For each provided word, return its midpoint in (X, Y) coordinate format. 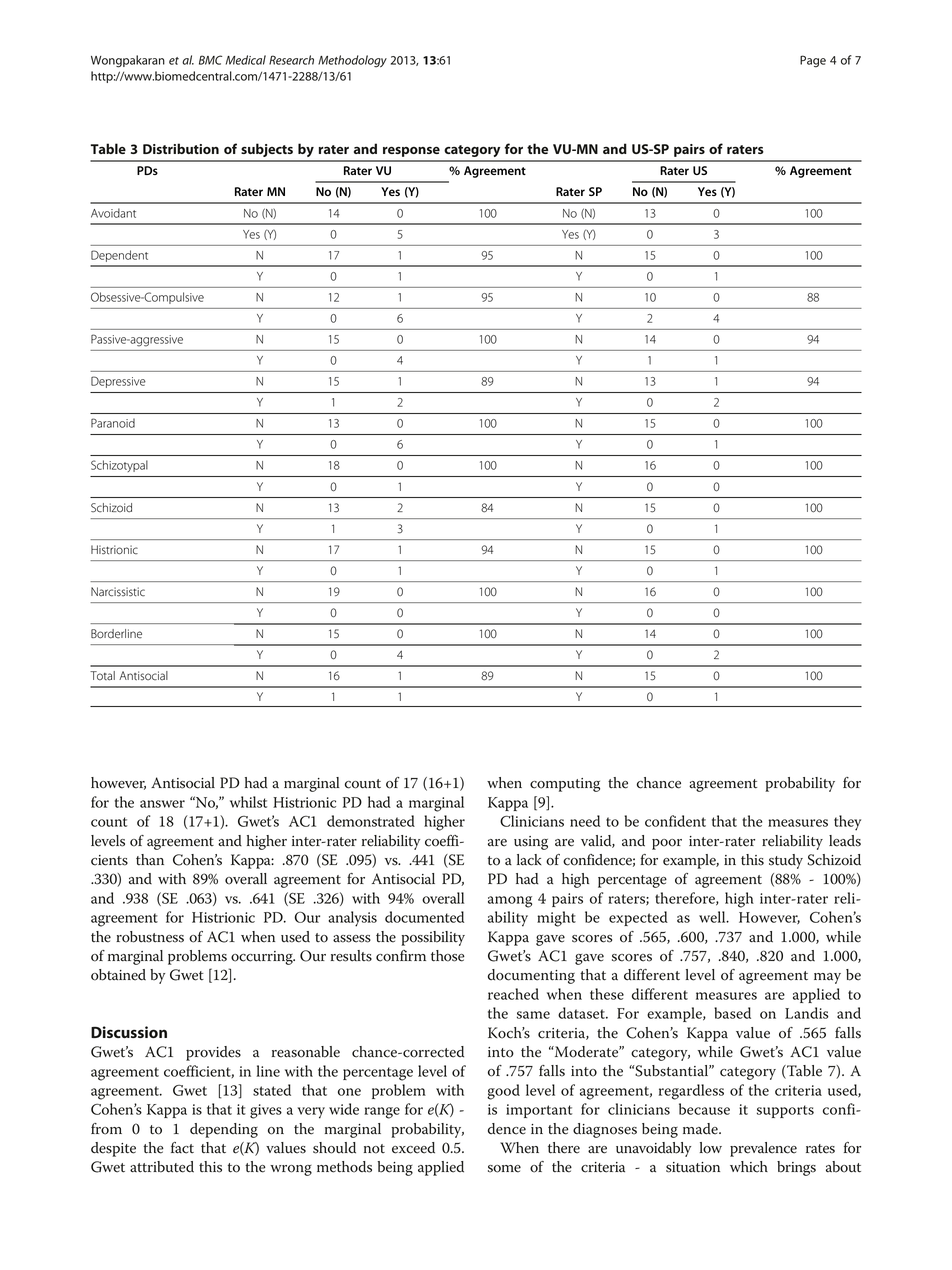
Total (102, 676)
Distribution (181, 148)
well (713, 917)
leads (845, 841)
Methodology (352, 61)
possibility (433, 938)
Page (813, 61)
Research (291, 60)
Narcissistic (118, 592)
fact (182, 1148)
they (847, 823)
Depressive (118, 382)
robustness (150, 937)
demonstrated (371, 821)
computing (565, 785)
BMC (210, 60)
